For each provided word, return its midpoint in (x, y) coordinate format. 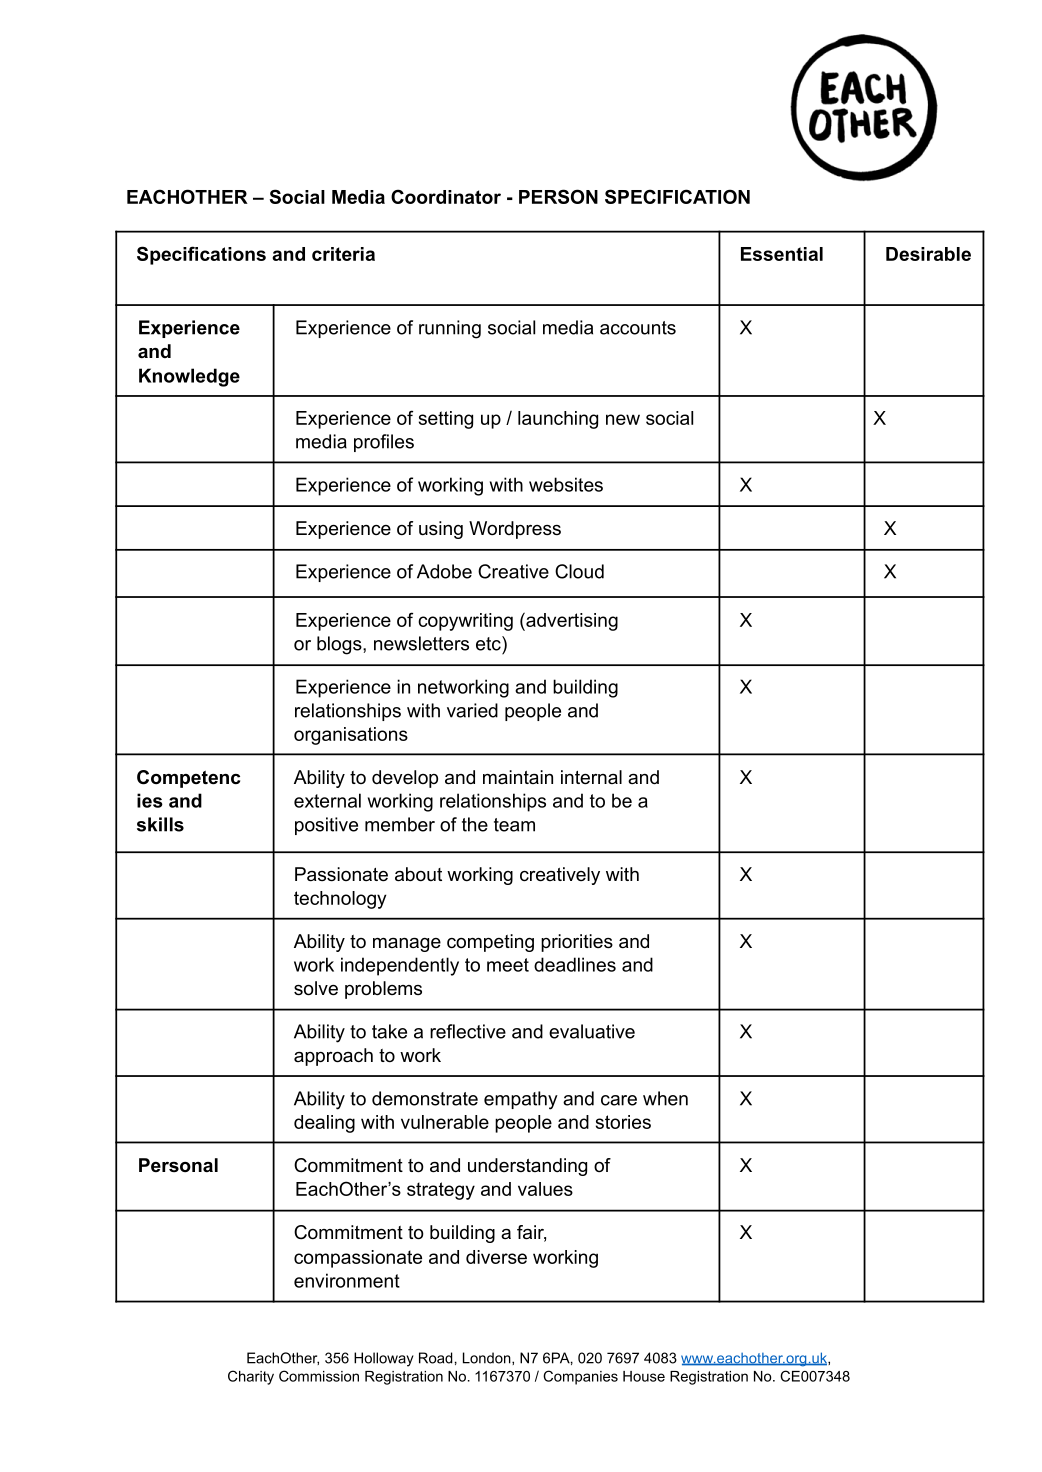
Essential (782, 254)
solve (316, 988)
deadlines (575, 964)
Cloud (579, 571)
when (665, 1098)
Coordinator (446, 196)
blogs (340, 645)
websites (566, 484)
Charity (251, 1377)
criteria (343, 254)
